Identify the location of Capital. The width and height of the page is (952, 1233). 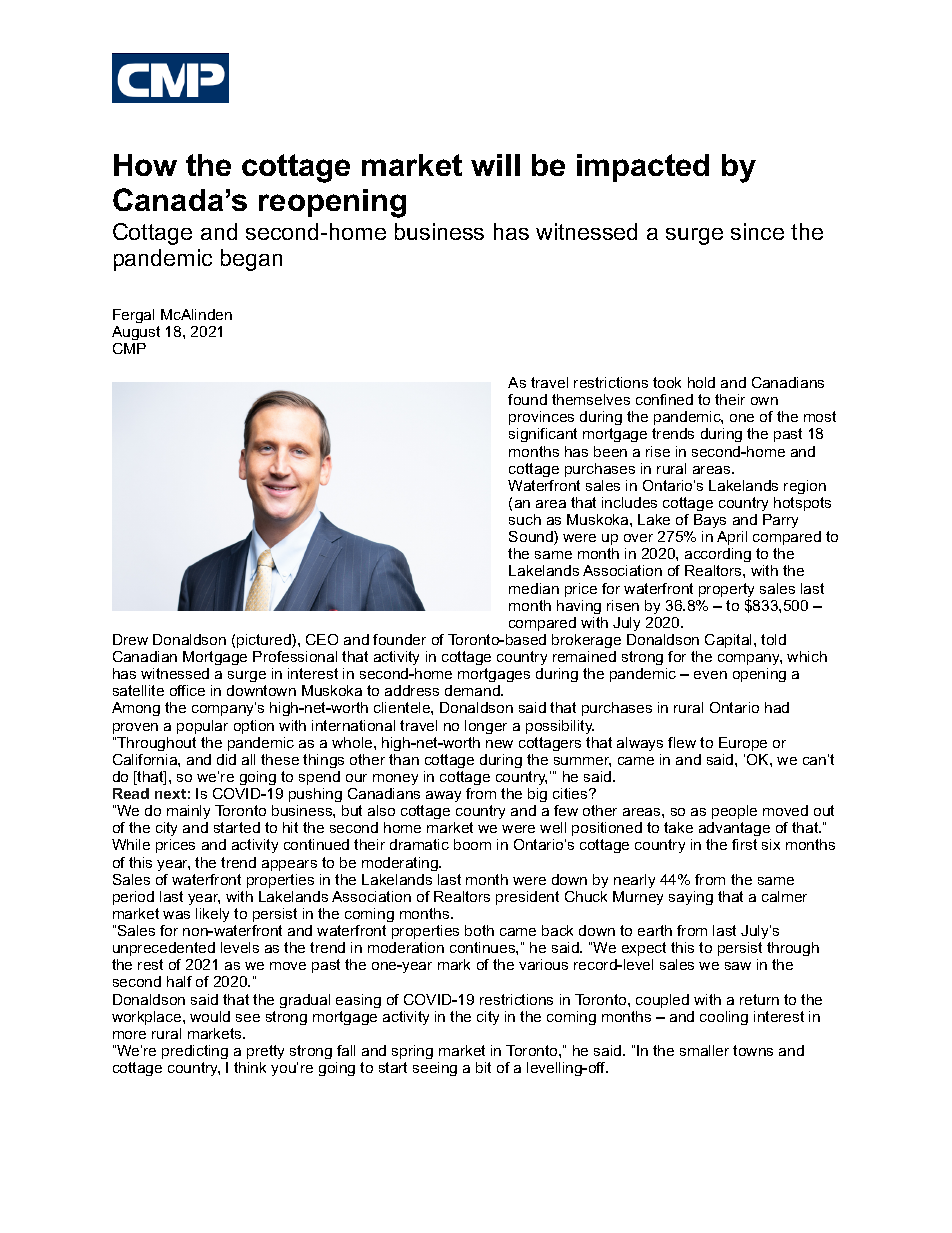
(730, 641).
